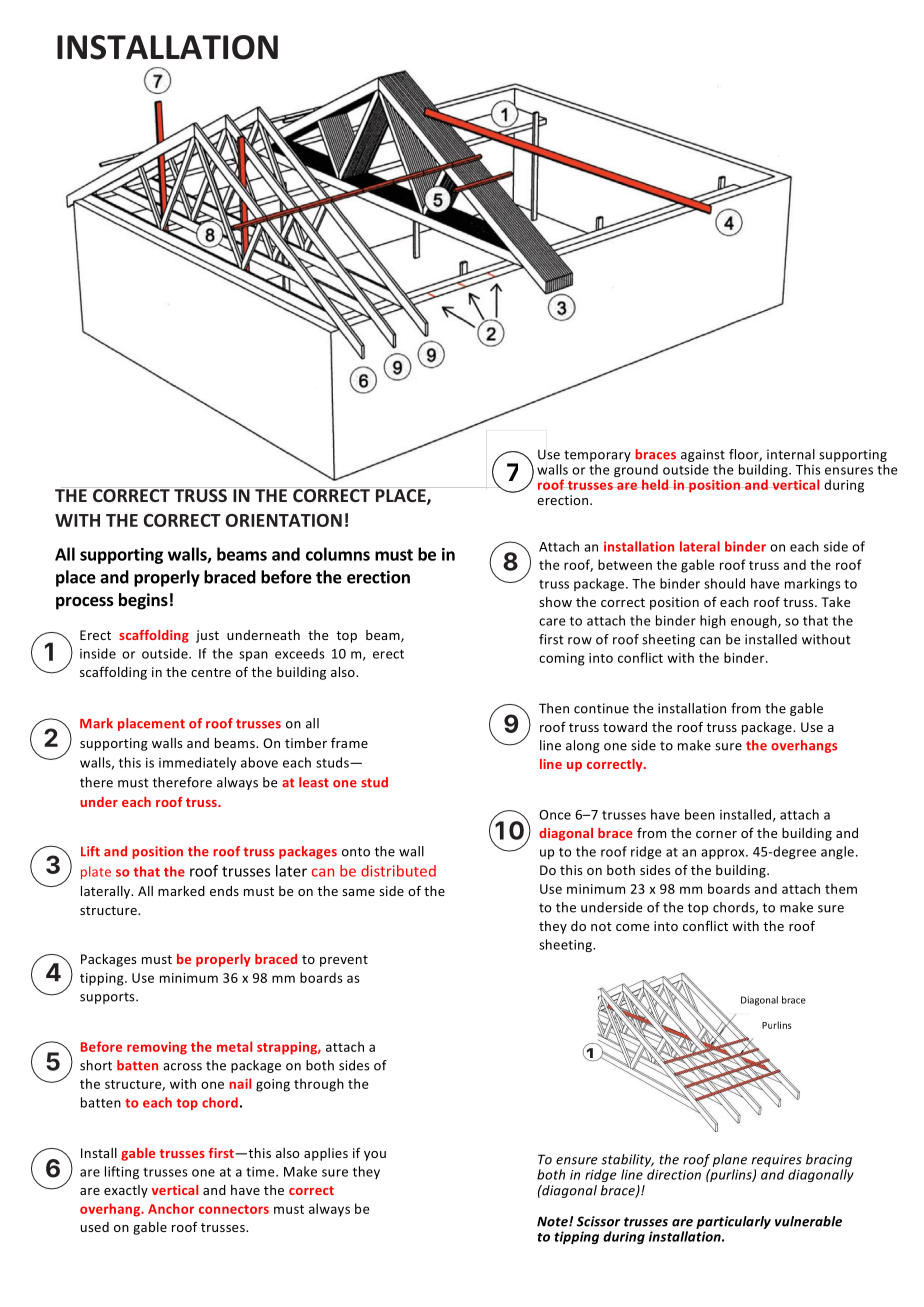 The width and height of the screenshot is (924, 1307). Describe the element at coordinates (791, 454) in the screenshot. I see `internal` at that location.
